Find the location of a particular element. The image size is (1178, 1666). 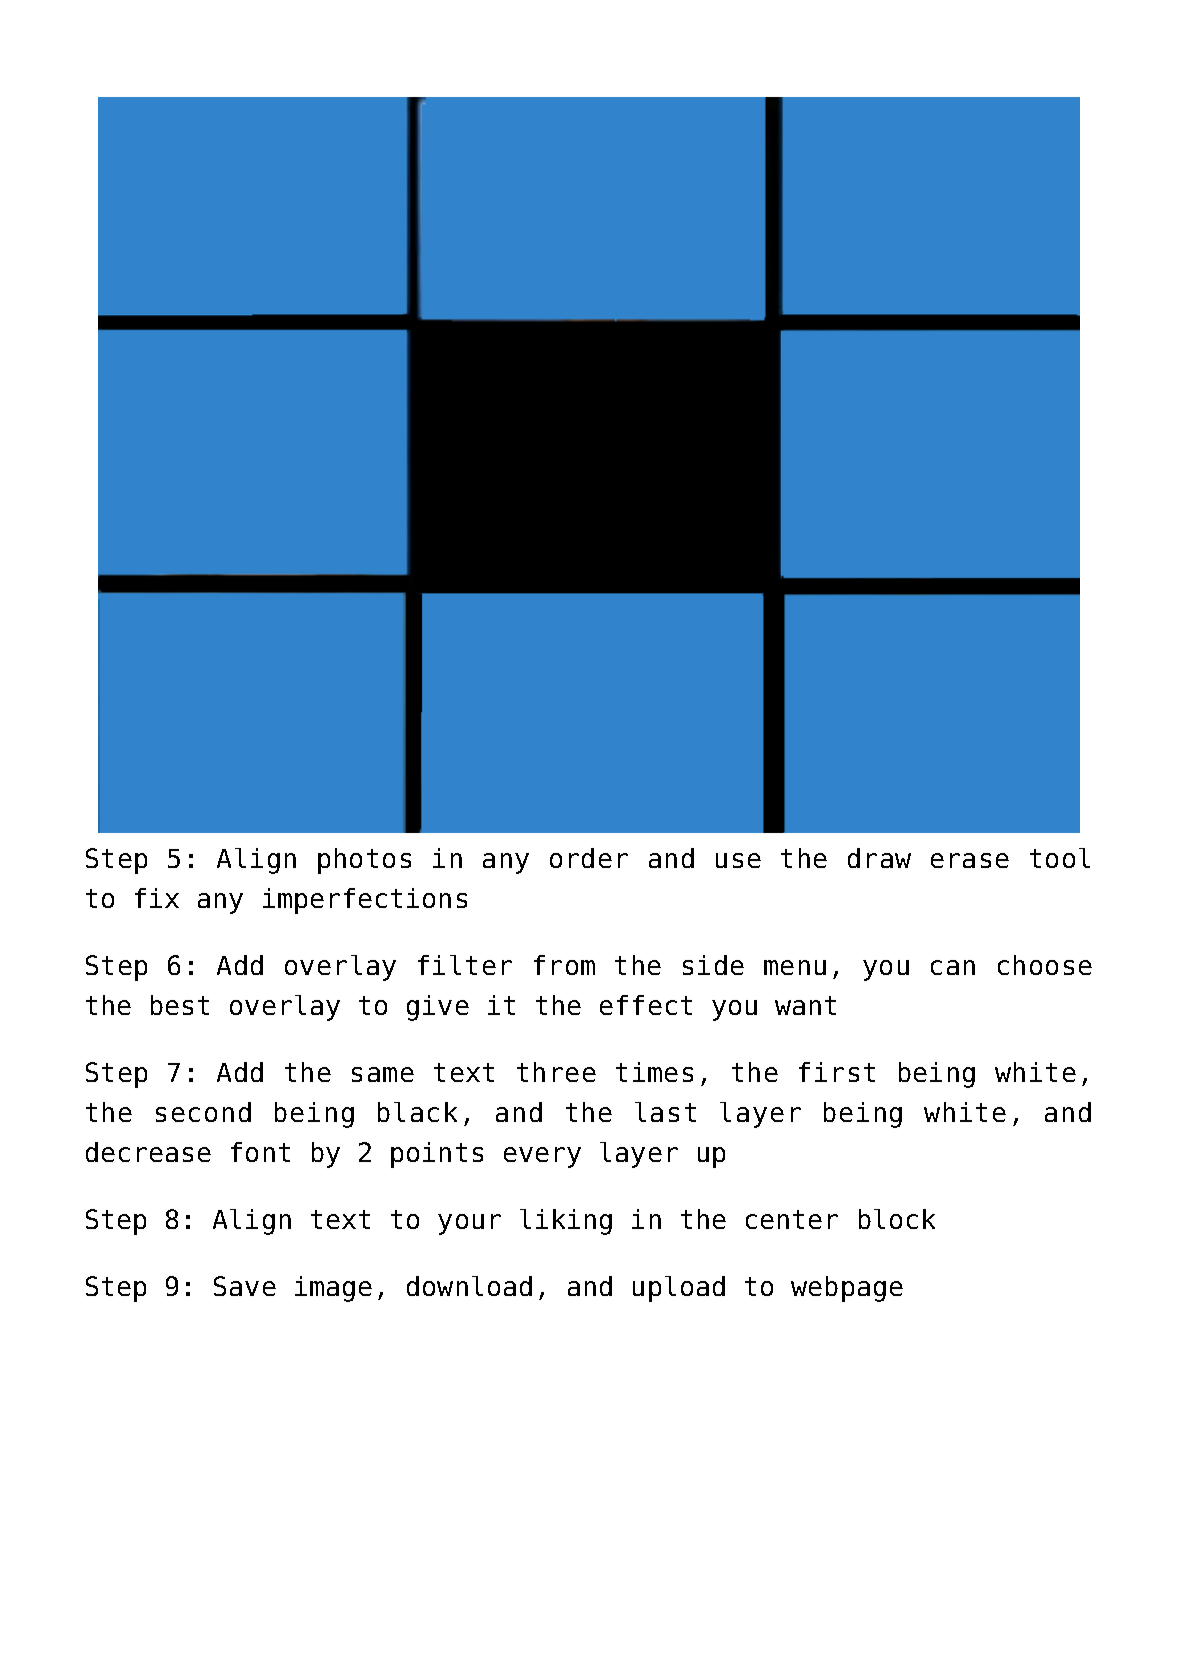

three is located at coordinates (556, 1072).
